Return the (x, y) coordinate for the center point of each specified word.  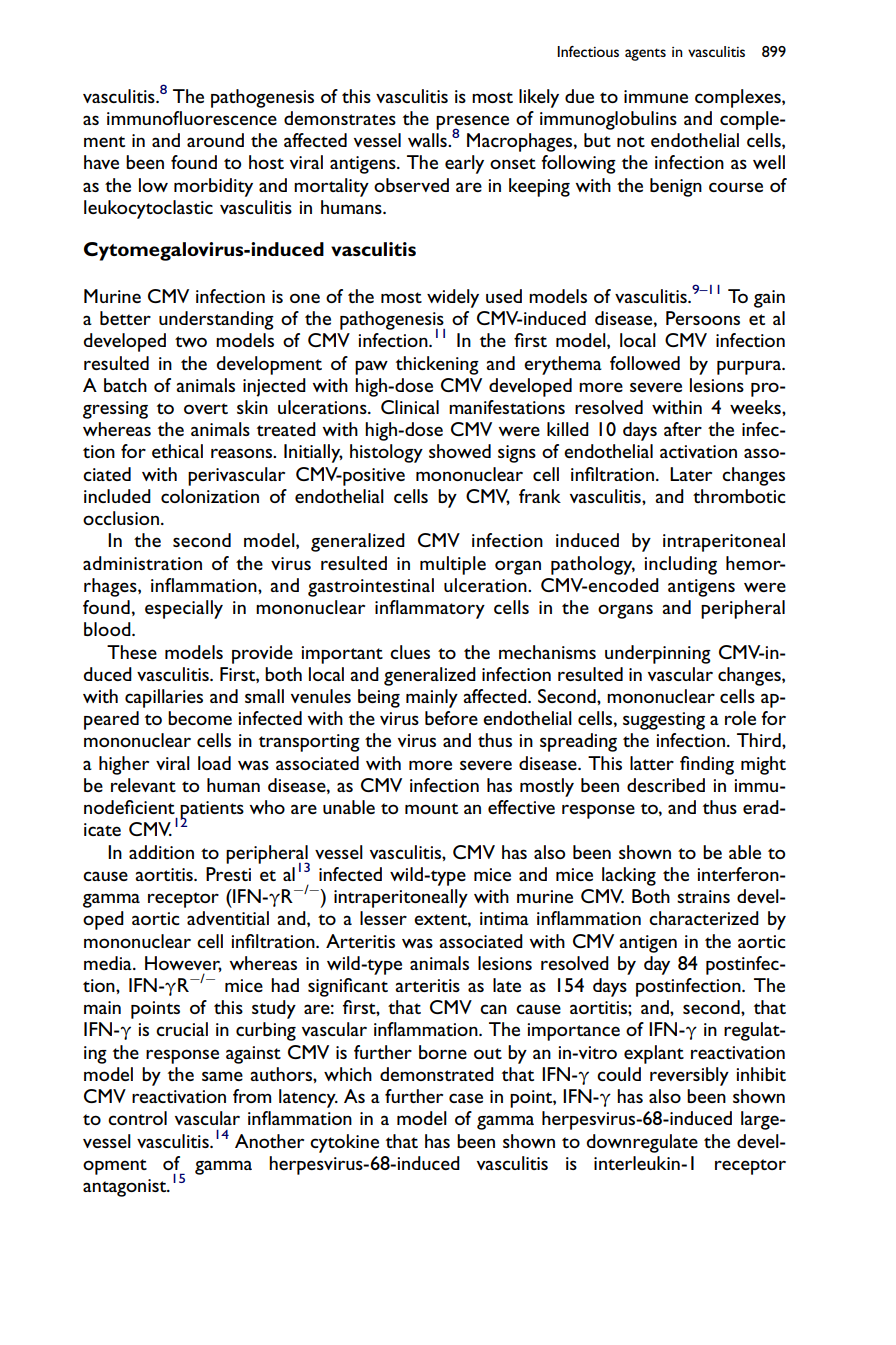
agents (645, 54)
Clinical (410, 407)
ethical (177, 451)
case (466, 1098)
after (683, 429)
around (215, 140)
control (137, 1118)
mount (431, 808)
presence (472, 123)
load (214, 763)
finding (707, 765)
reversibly (689, 1076)
